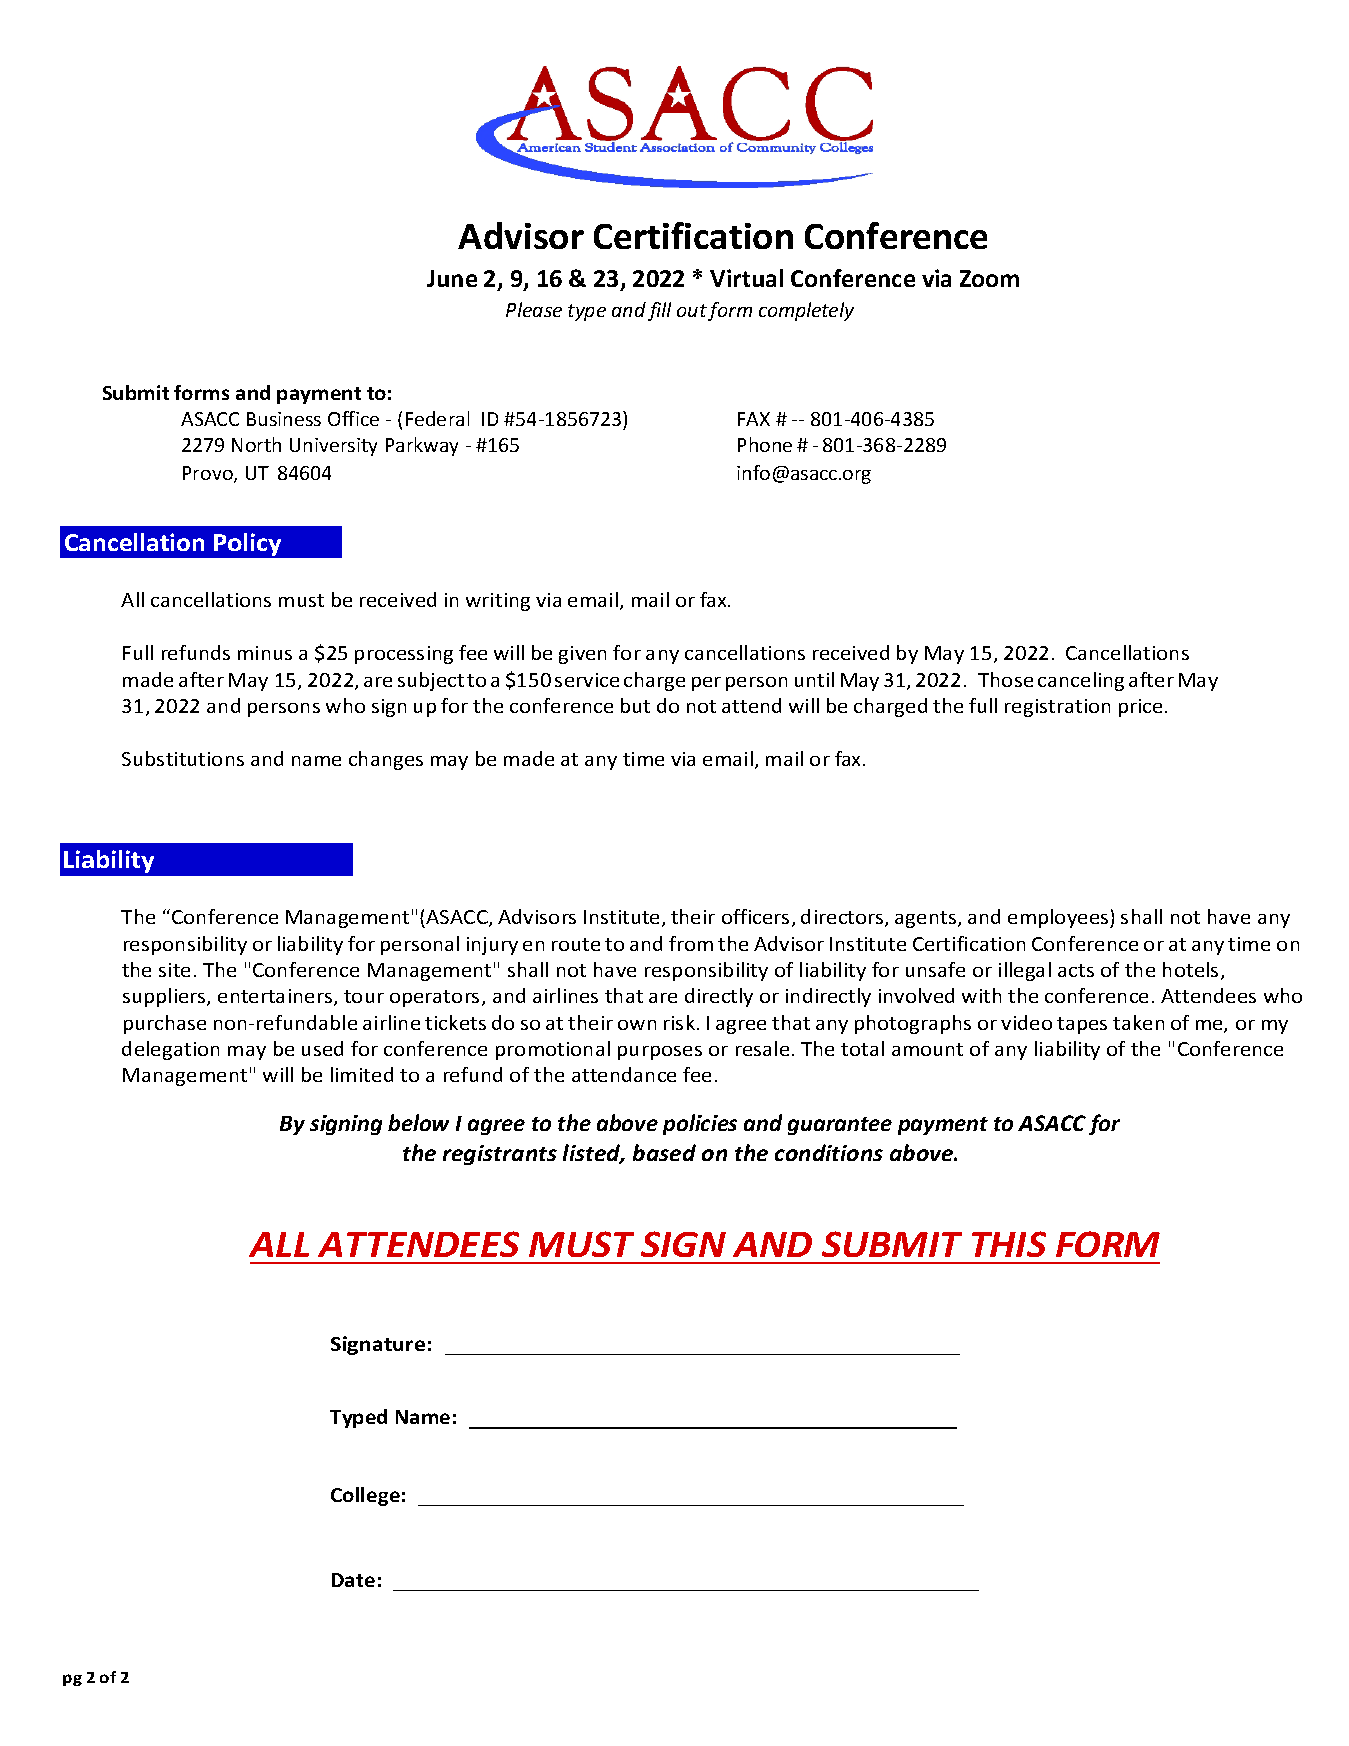 The width and height of the image is (1349, 1746). I want to click on Business, so click(284, 419).
